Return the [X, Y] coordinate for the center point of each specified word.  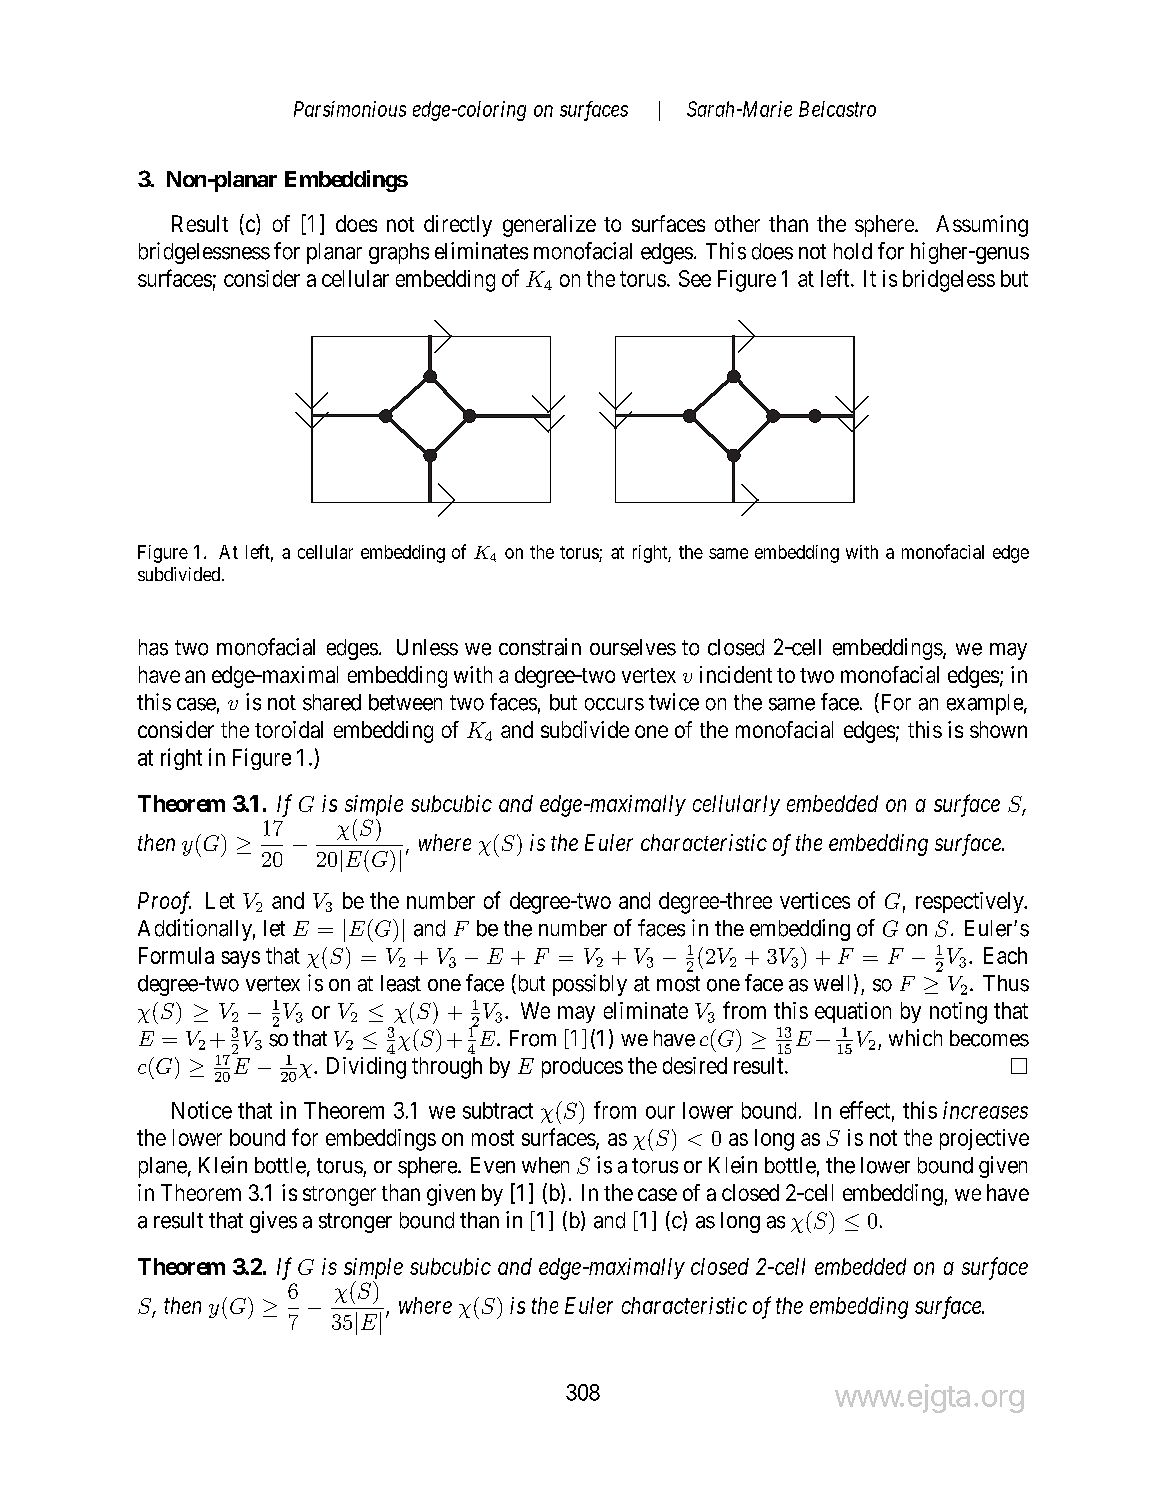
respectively [971, 902]
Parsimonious [350, 109]
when [545, 1165]
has [153, 647]
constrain [540, 647]
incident [736, 674]
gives [273, 1222]
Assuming [982, 226]
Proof [164, 902]
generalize [549, 226]
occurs [614, 704]
